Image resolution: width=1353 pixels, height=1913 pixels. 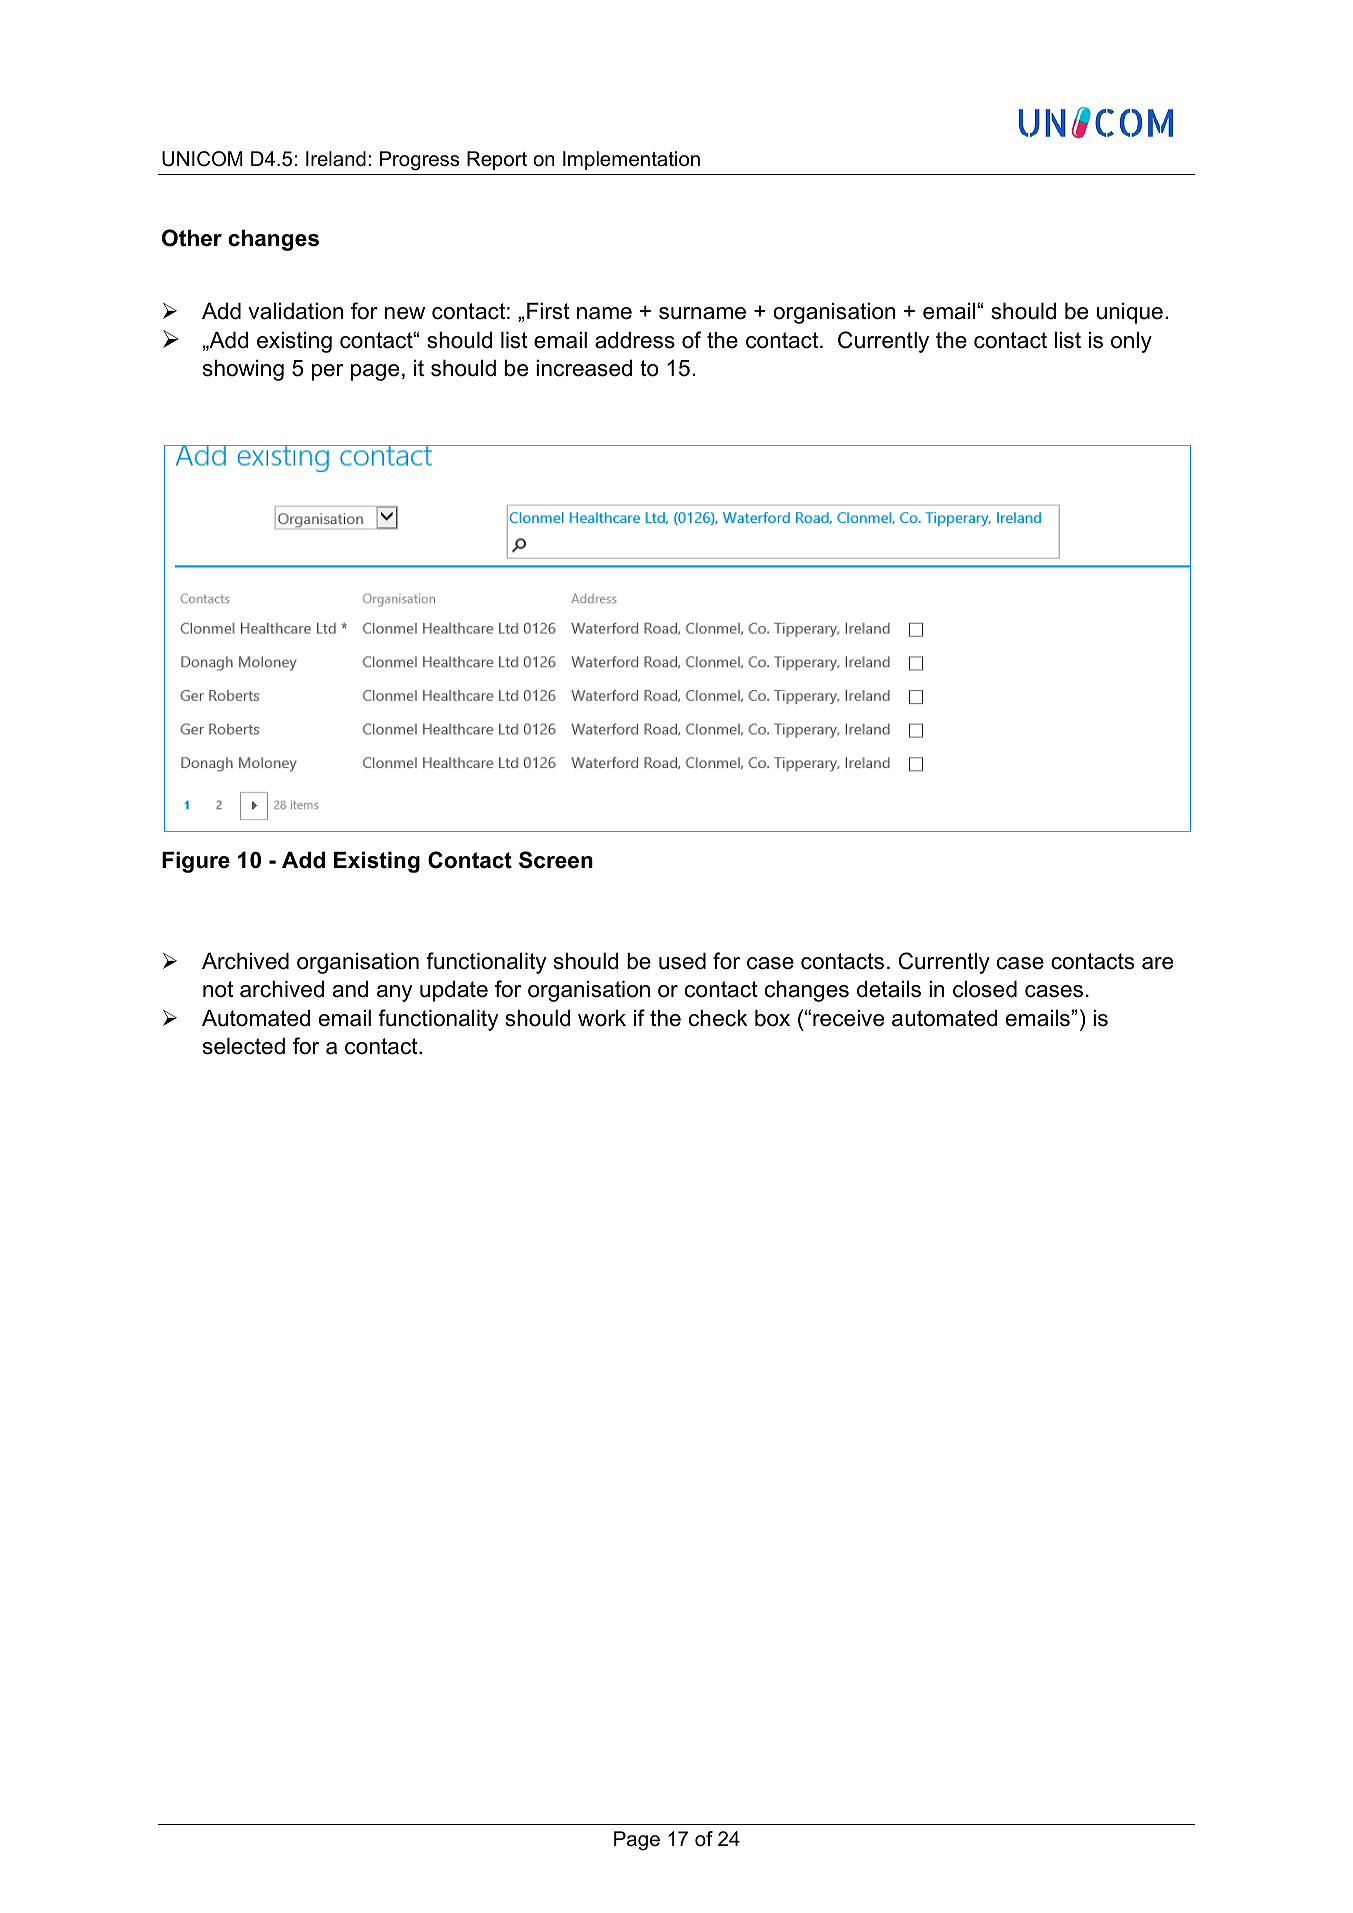 I want to click on Screen, so click(x=556, y=860).
